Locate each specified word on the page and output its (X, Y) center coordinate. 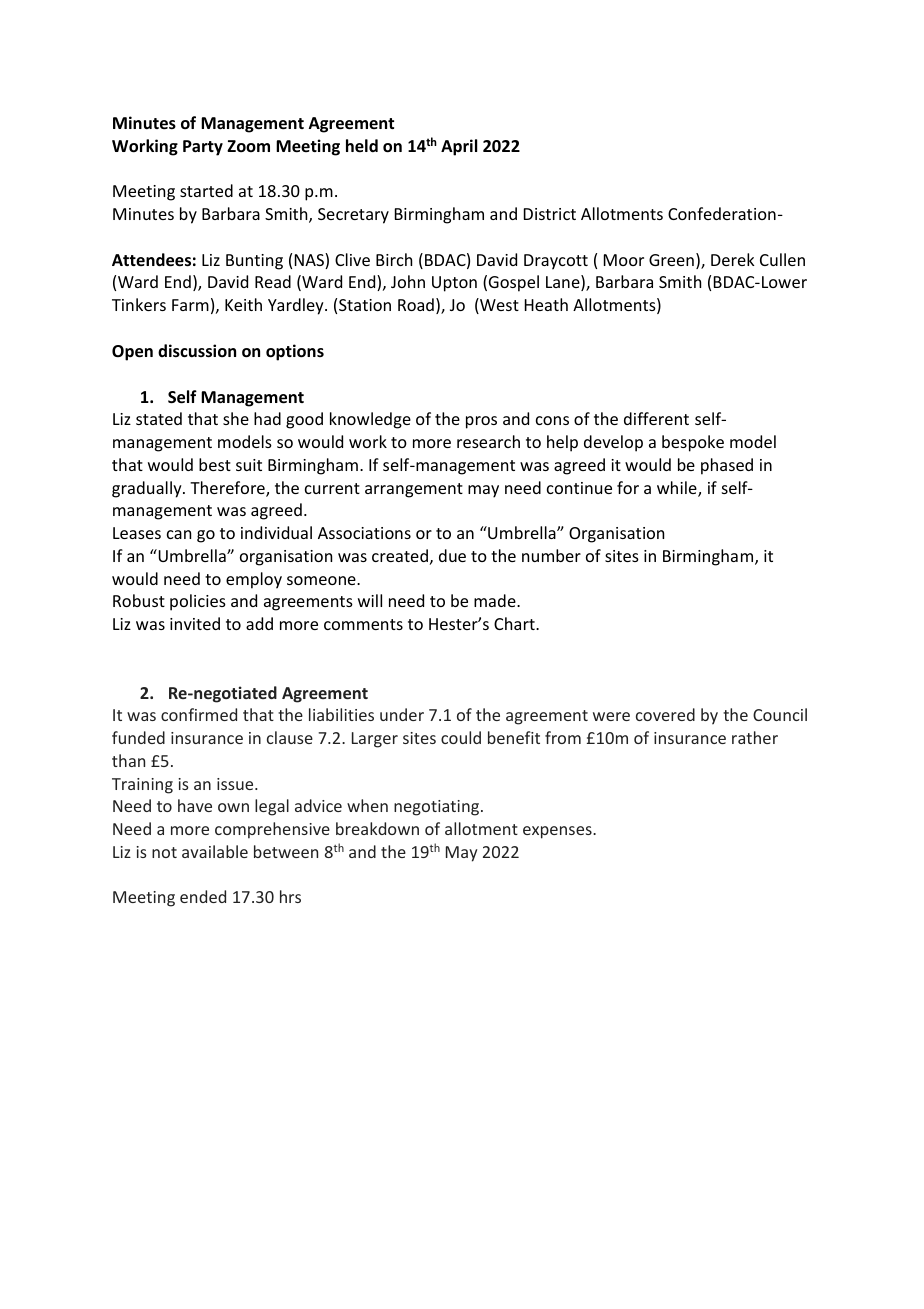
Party (203, 148)
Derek (733, 259)
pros (481, 422)
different (656, 418)
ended (203, 896)
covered (665, 714)
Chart (515, 623)
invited (195, 623)
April (459, 147)
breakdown (377, 828)
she (236, 418)
